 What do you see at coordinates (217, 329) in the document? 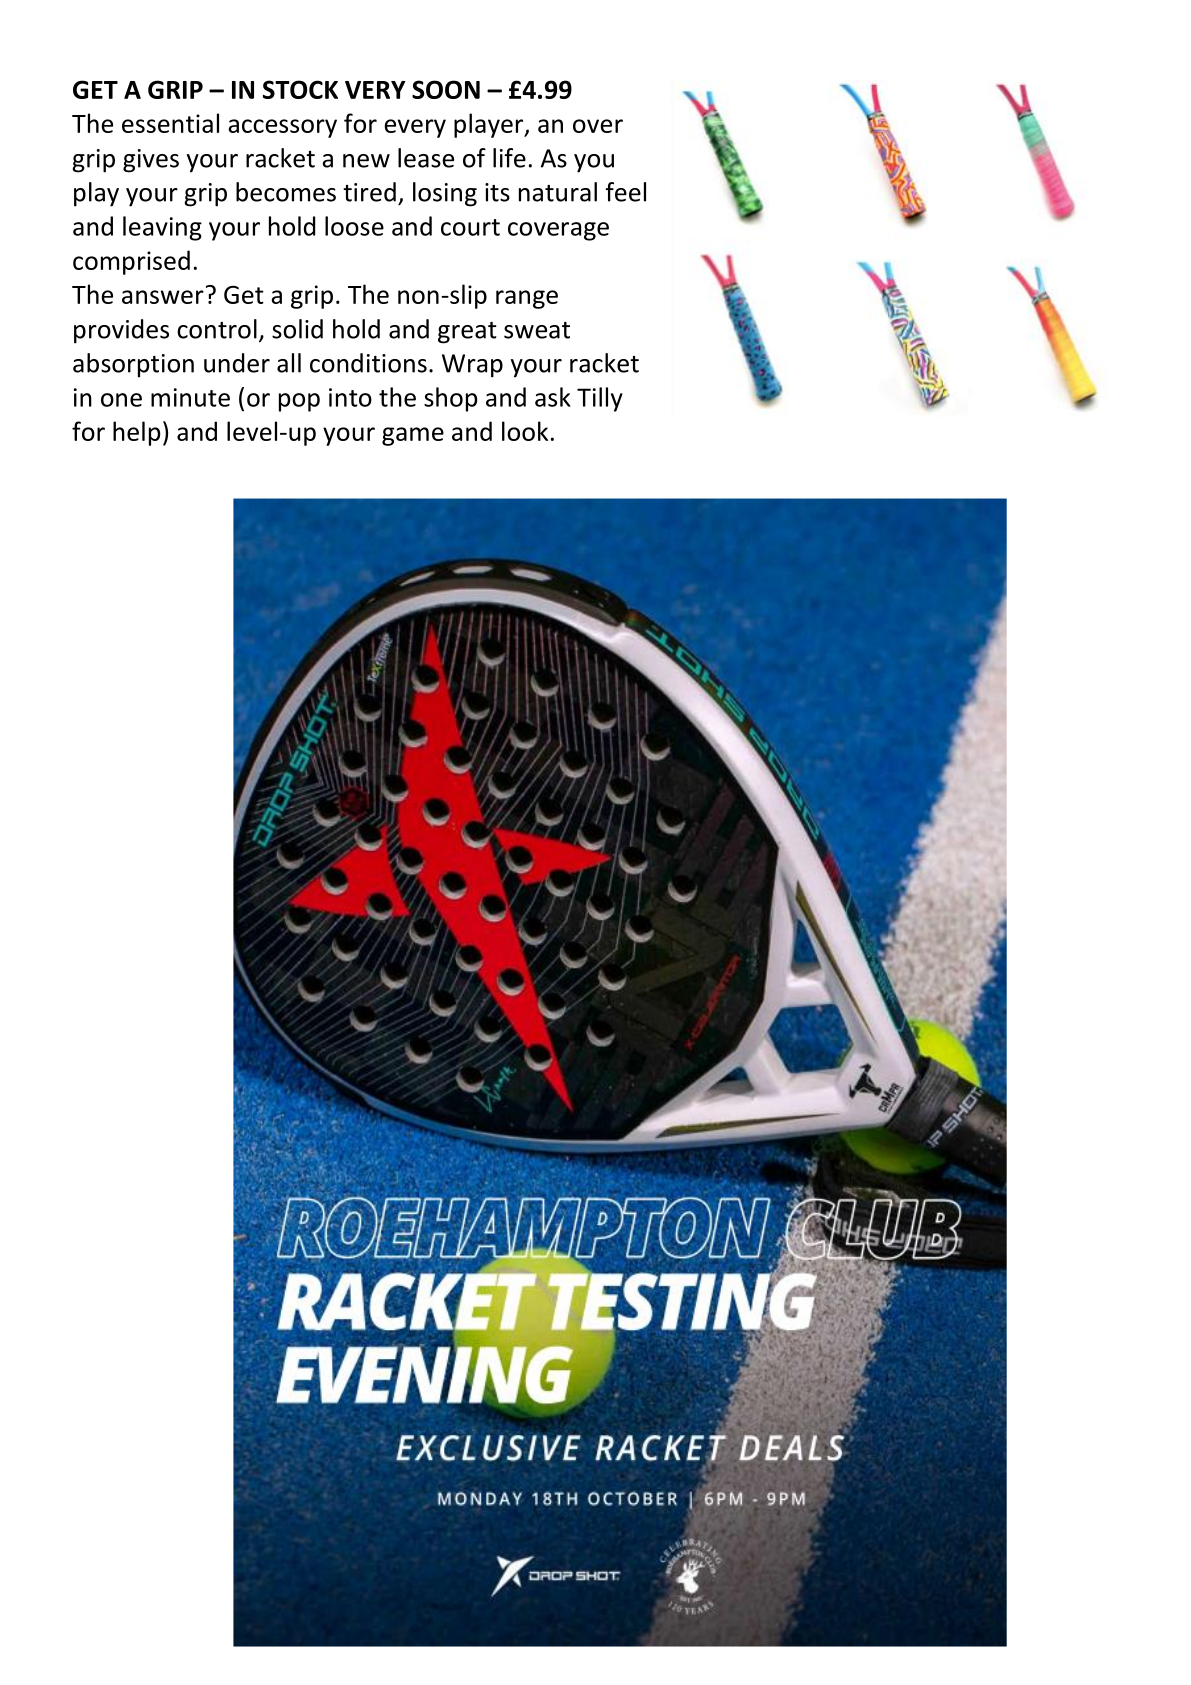
I see `control` at bounding box center [217, 329].
